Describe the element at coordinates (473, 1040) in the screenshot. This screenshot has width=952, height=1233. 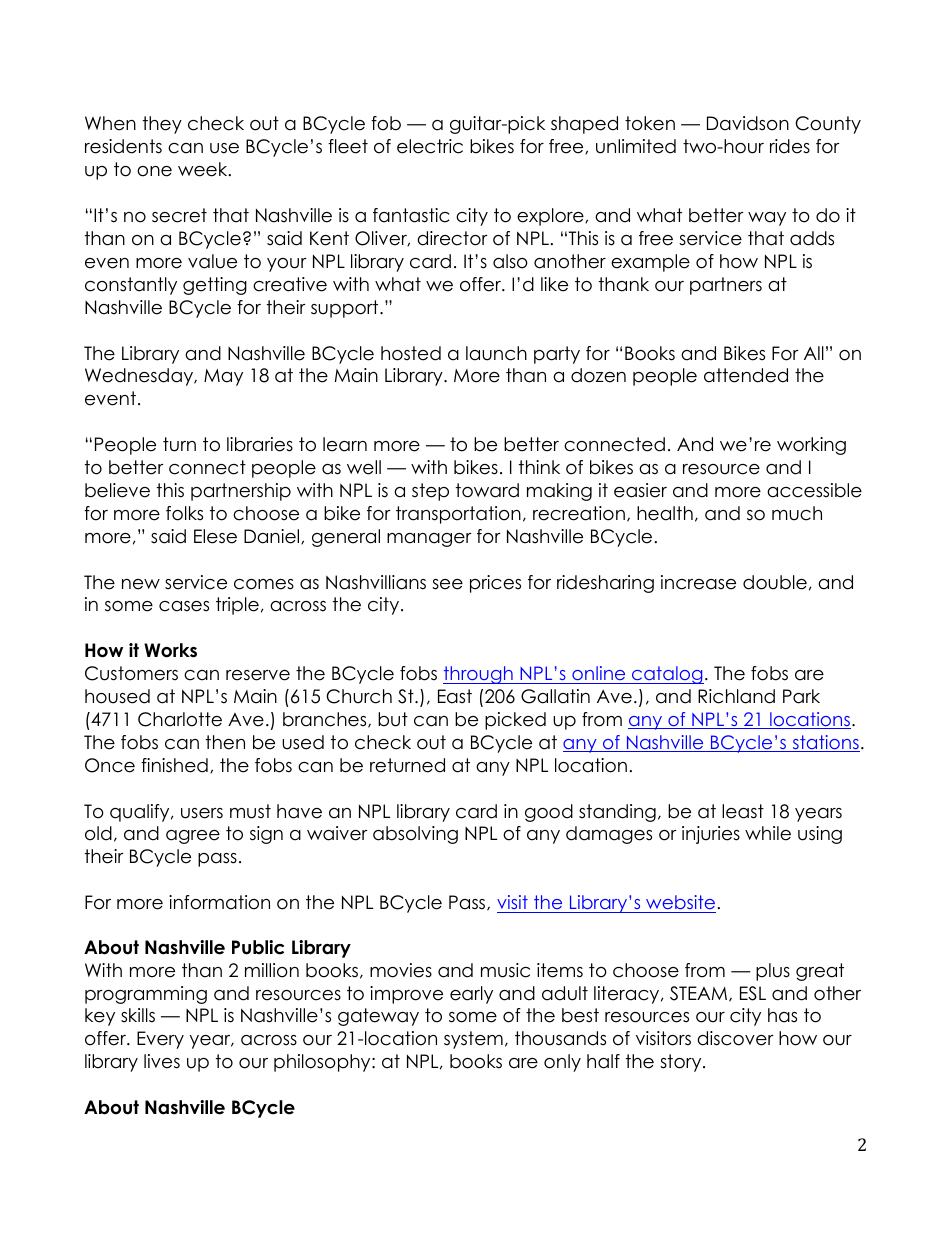
I see `system` at that location.
